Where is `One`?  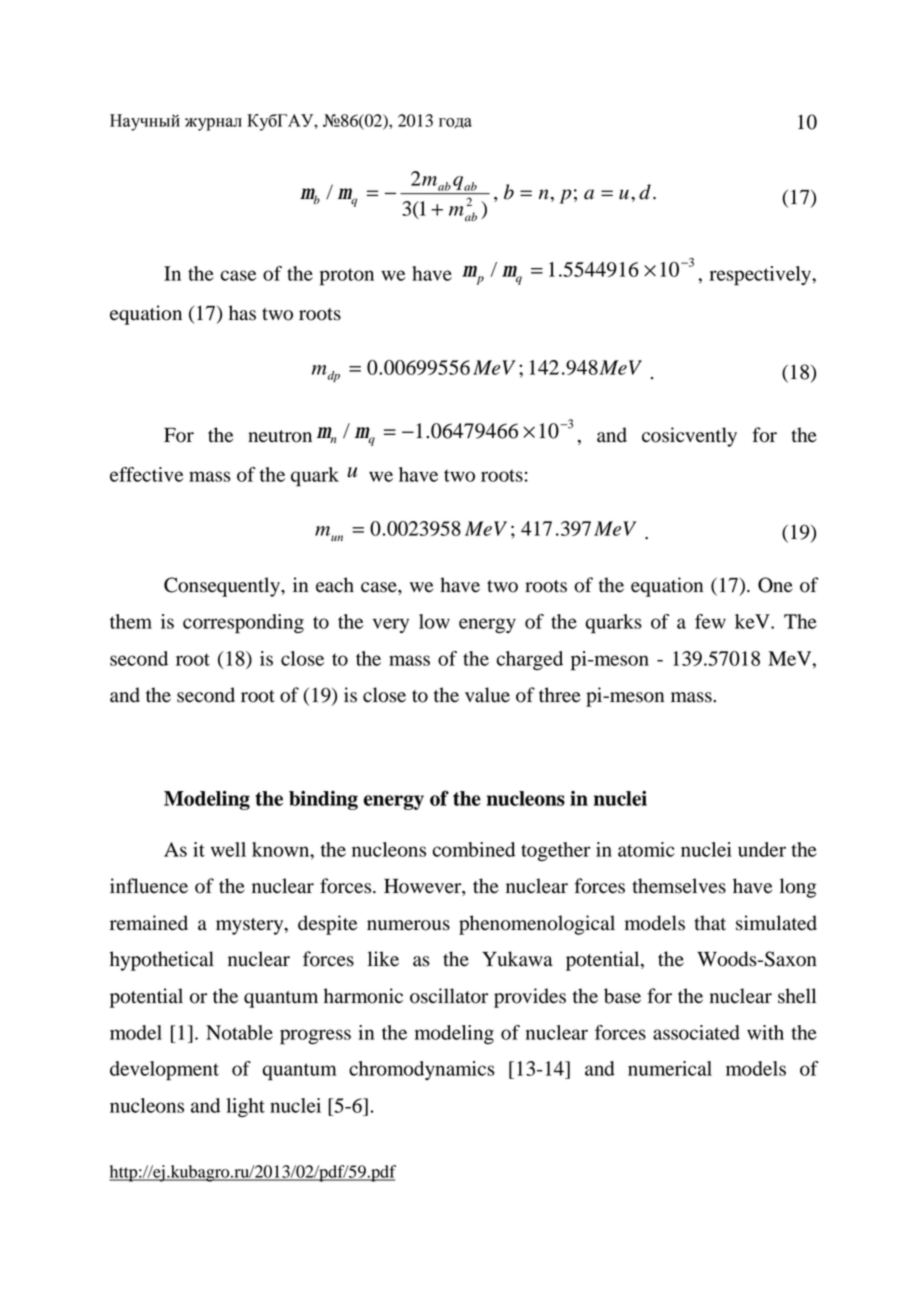
One is located at coordinates (775, 585).
